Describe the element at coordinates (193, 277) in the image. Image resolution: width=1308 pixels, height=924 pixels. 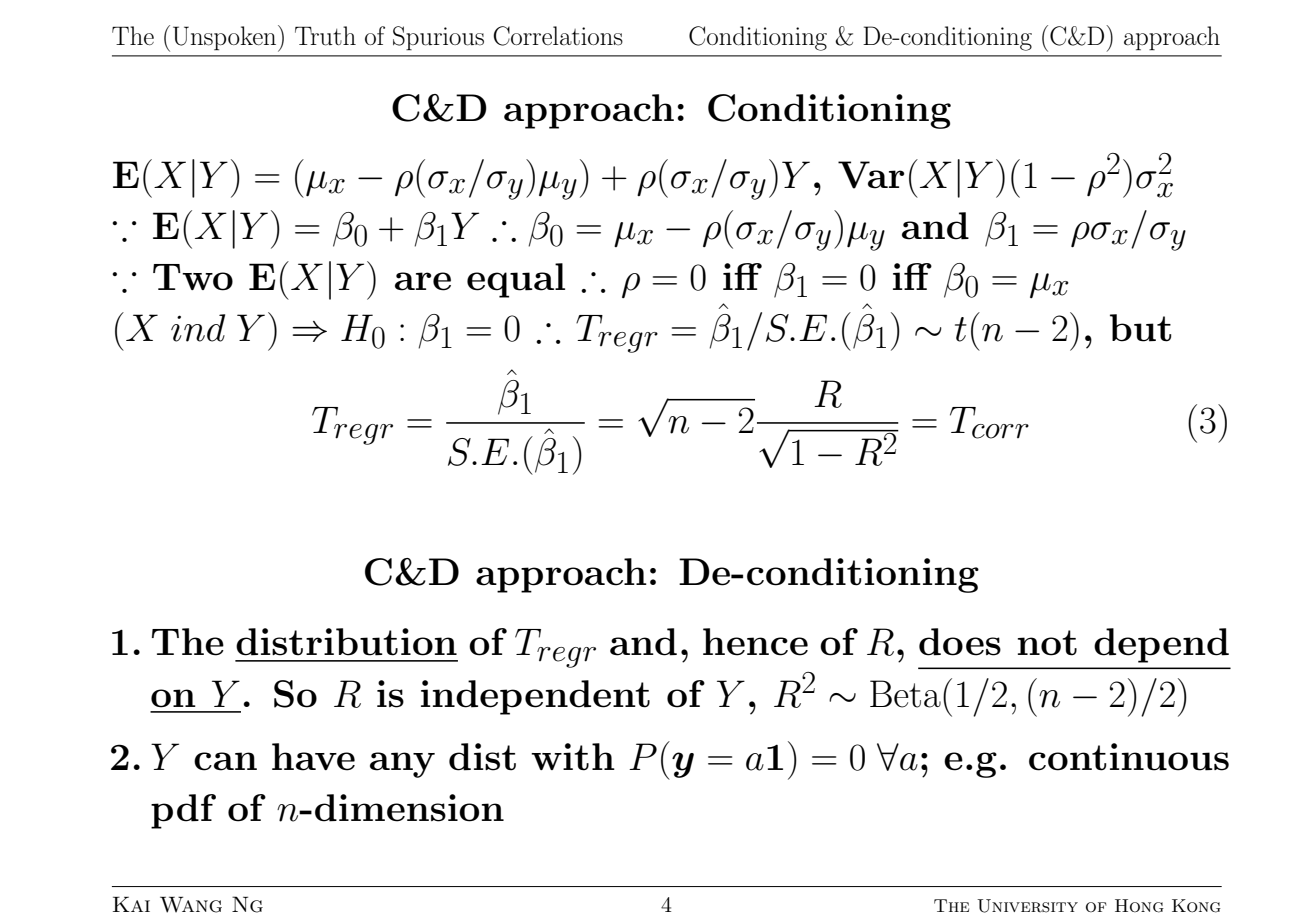
I see `Two` at that location.
